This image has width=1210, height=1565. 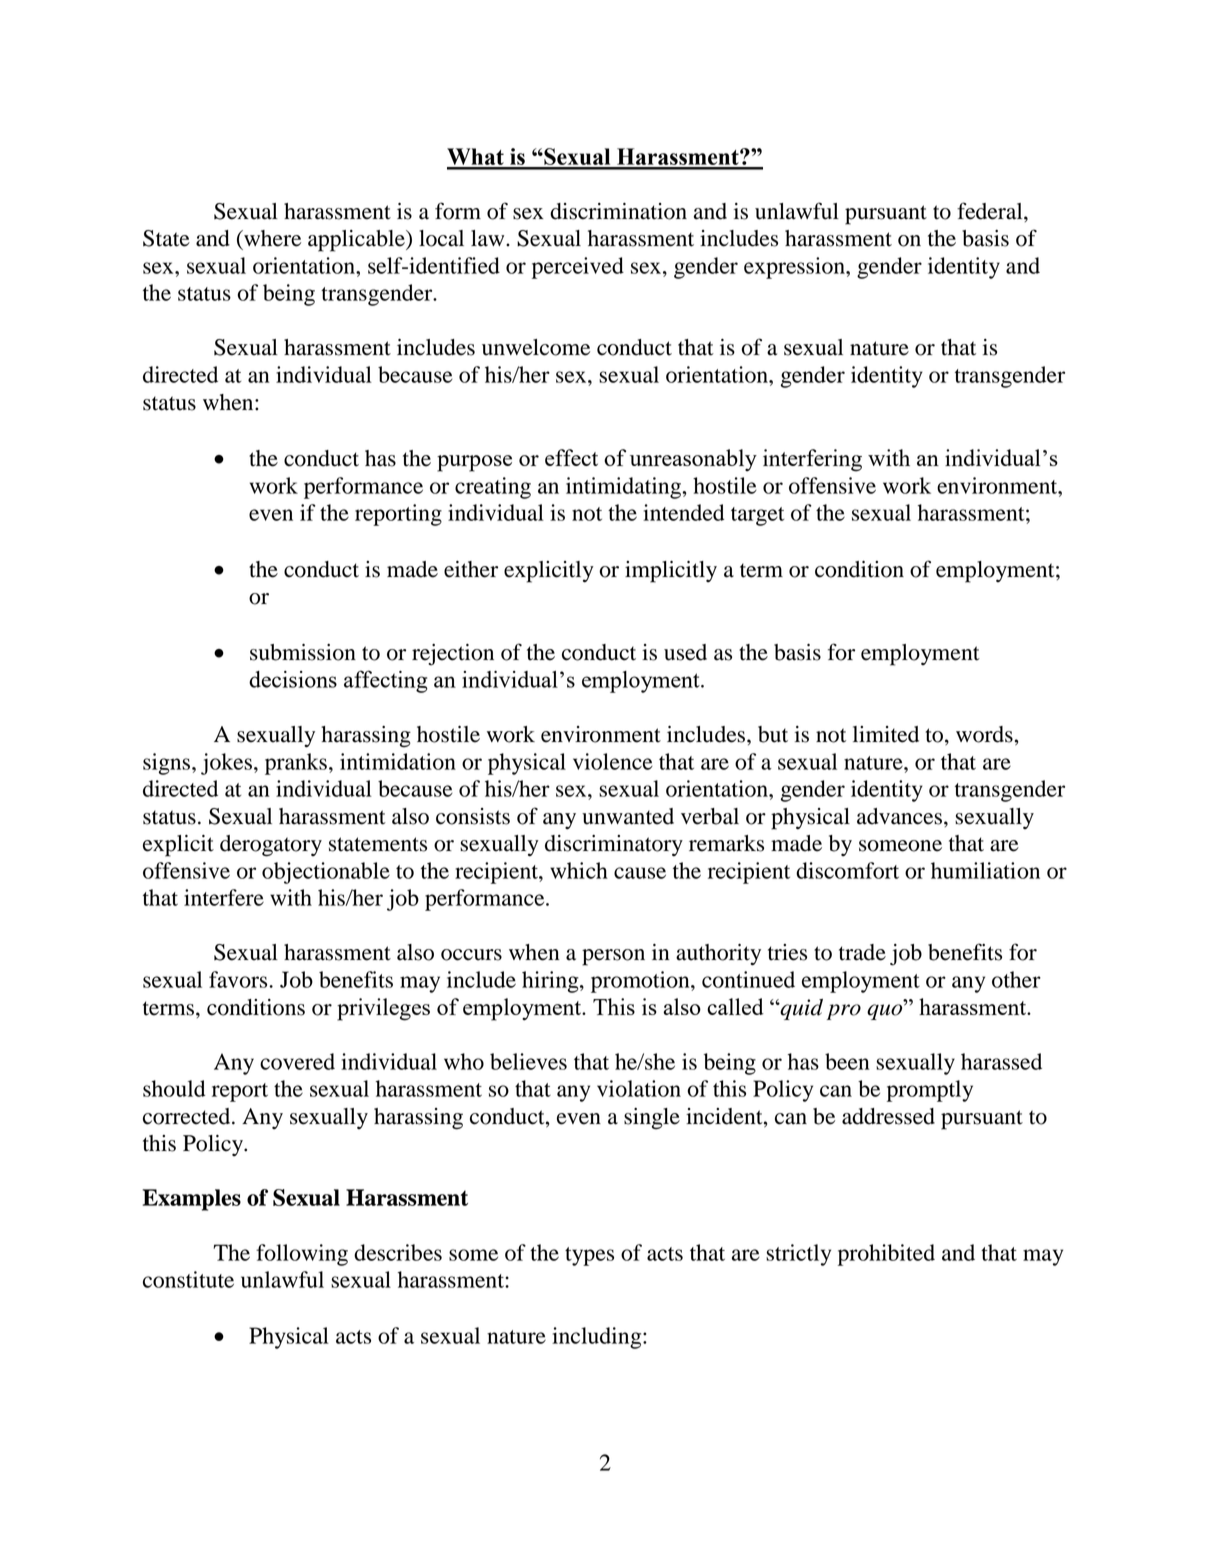 What do you see at coordinates (862, 952) in the image?
I see `trade` at bounding box center [862, 952].
